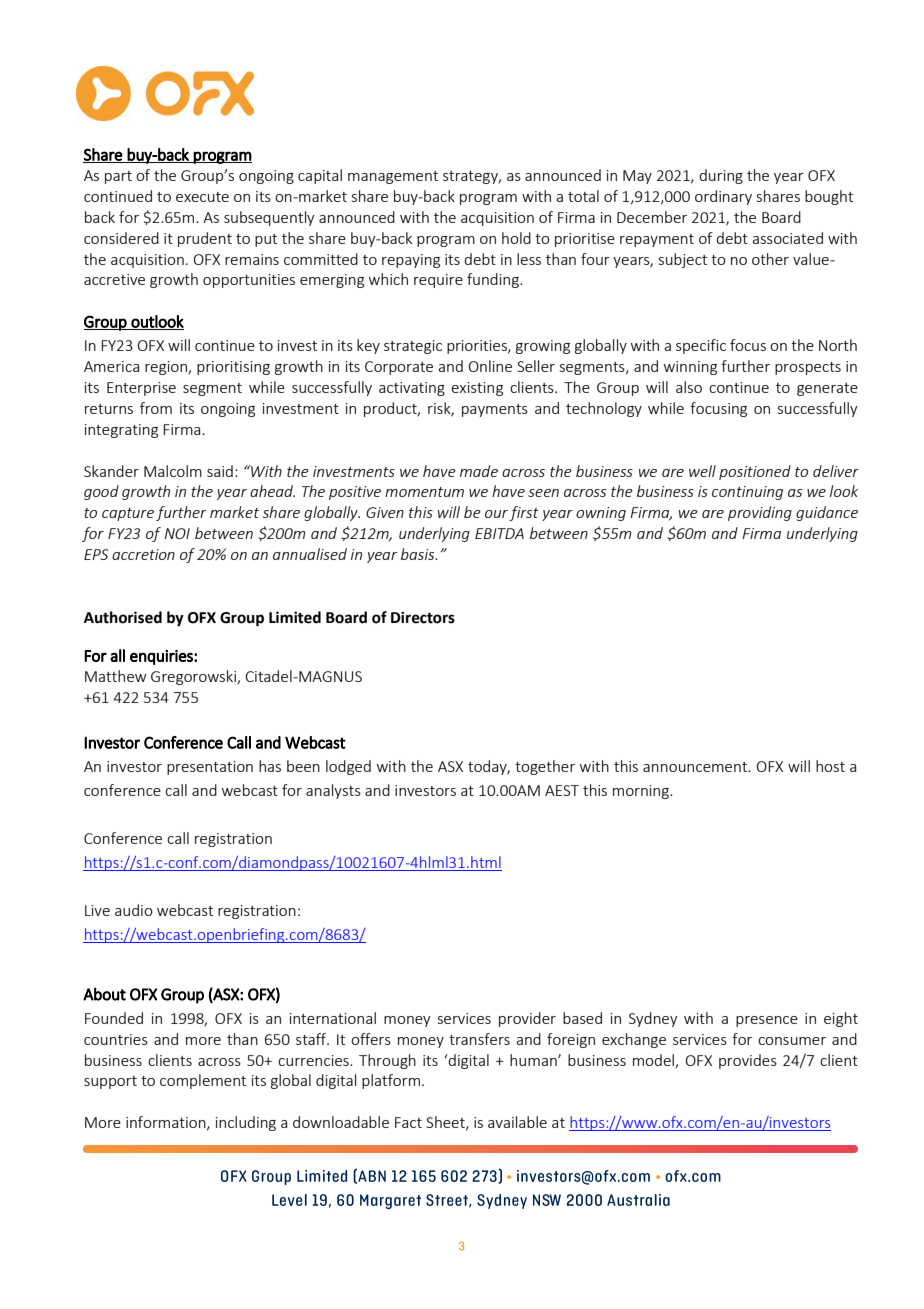 Image resolution: width=924 pixels, height=1309 pixels. Describe the element at coordinates (203, 1081) in the image. I see `complement` at that location.
